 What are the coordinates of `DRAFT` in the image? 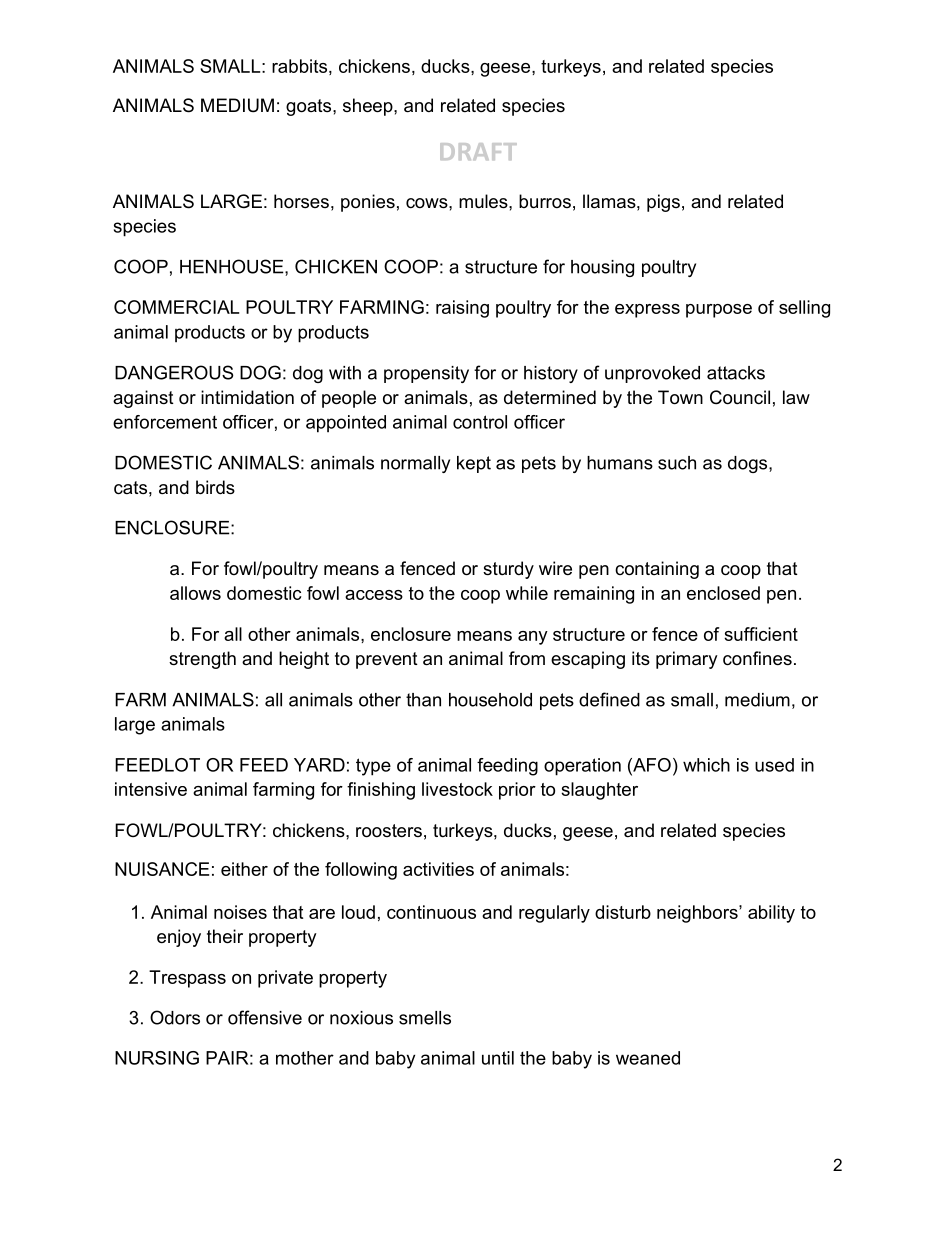 It's located at (478, 151).
